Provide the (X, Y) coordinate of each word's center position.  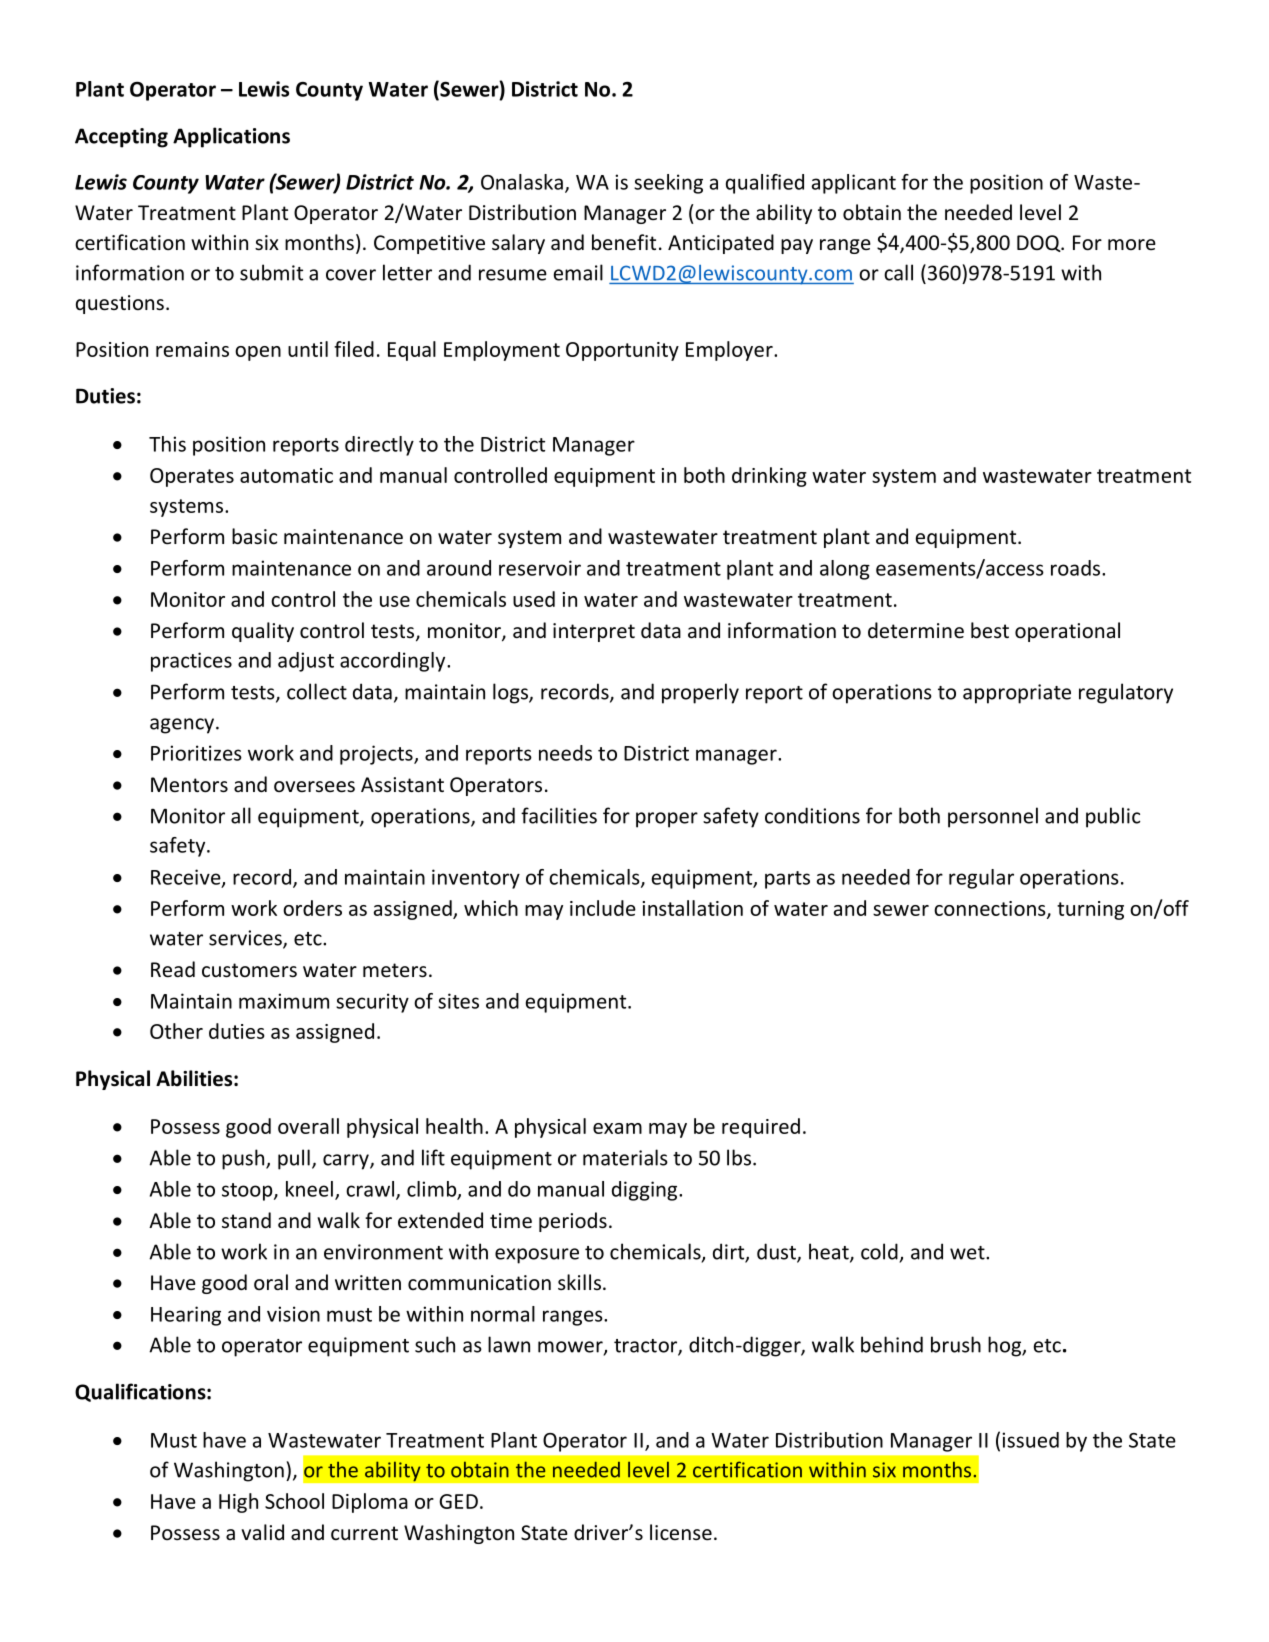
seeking (668, 184)
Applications (231, 137)
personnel (993, 817)
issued (1030, 1440)
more (1132, 244)
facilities (559, 815)
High (238, 1503)
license (681, 1532)
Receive (187, 878)
